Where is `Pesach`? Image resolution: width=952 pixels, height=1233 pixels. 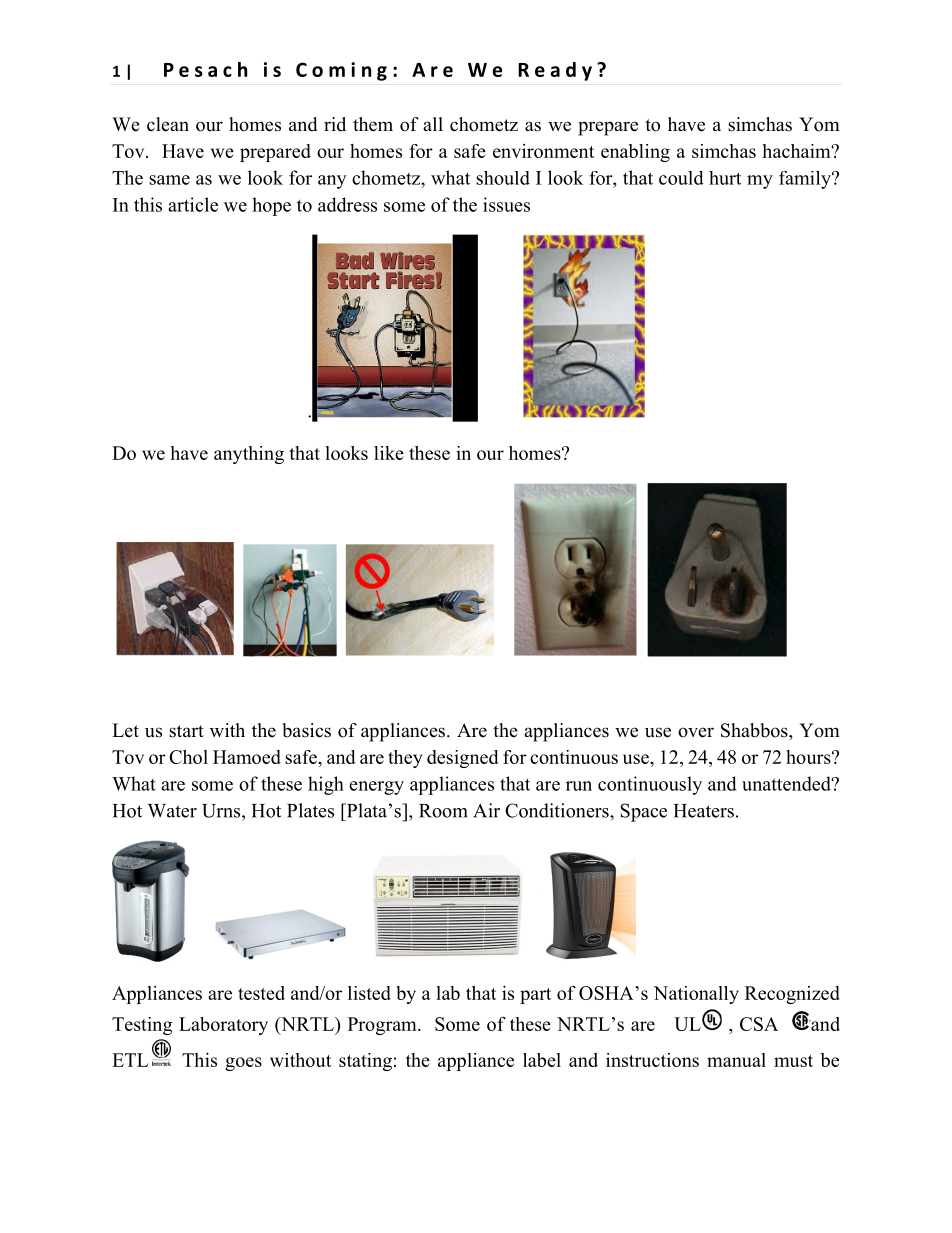
Pesach is located at coordinates (205, 69).
